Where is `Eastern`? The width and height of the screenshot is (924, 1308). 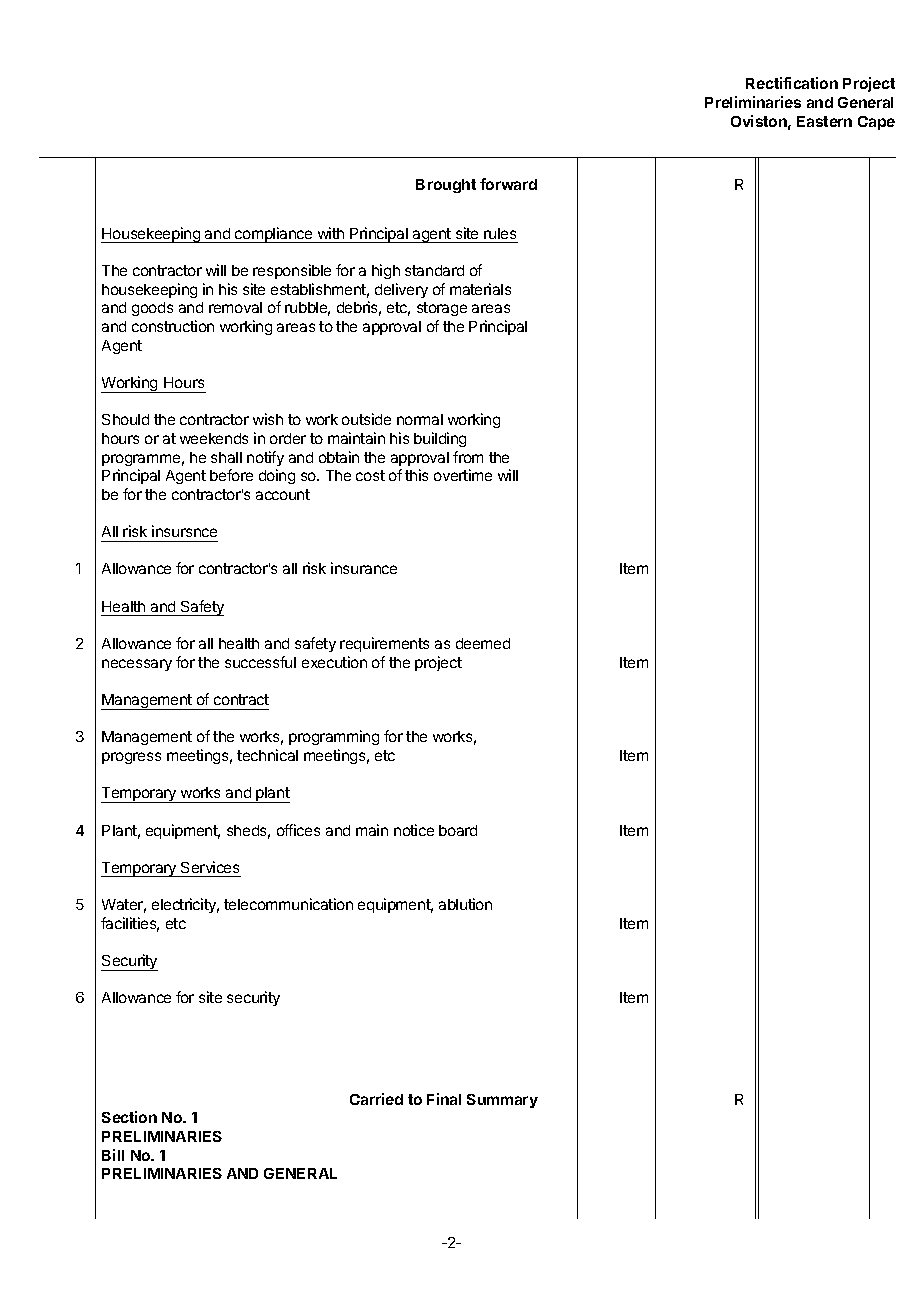 Eastern is located at coordinates (824, 121).
